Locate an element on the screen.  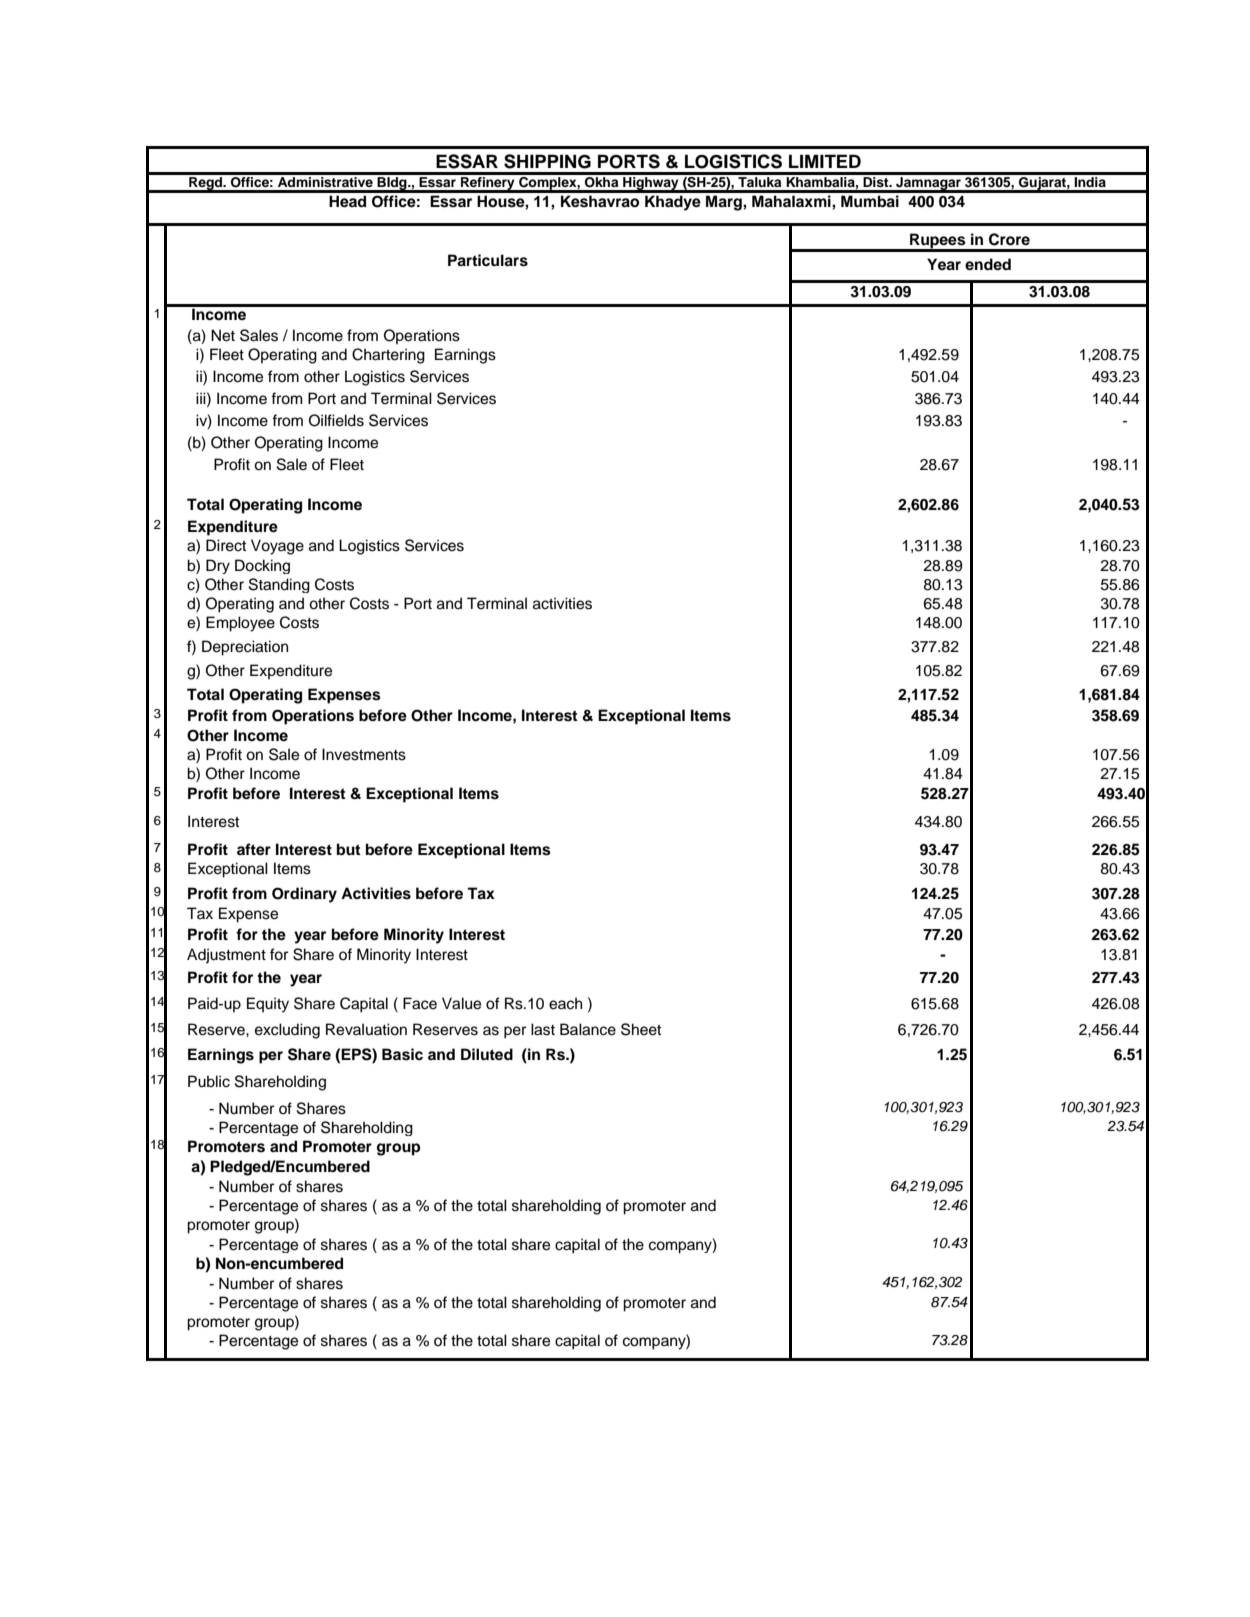
Voyage is located at coordinates (277, 547).
